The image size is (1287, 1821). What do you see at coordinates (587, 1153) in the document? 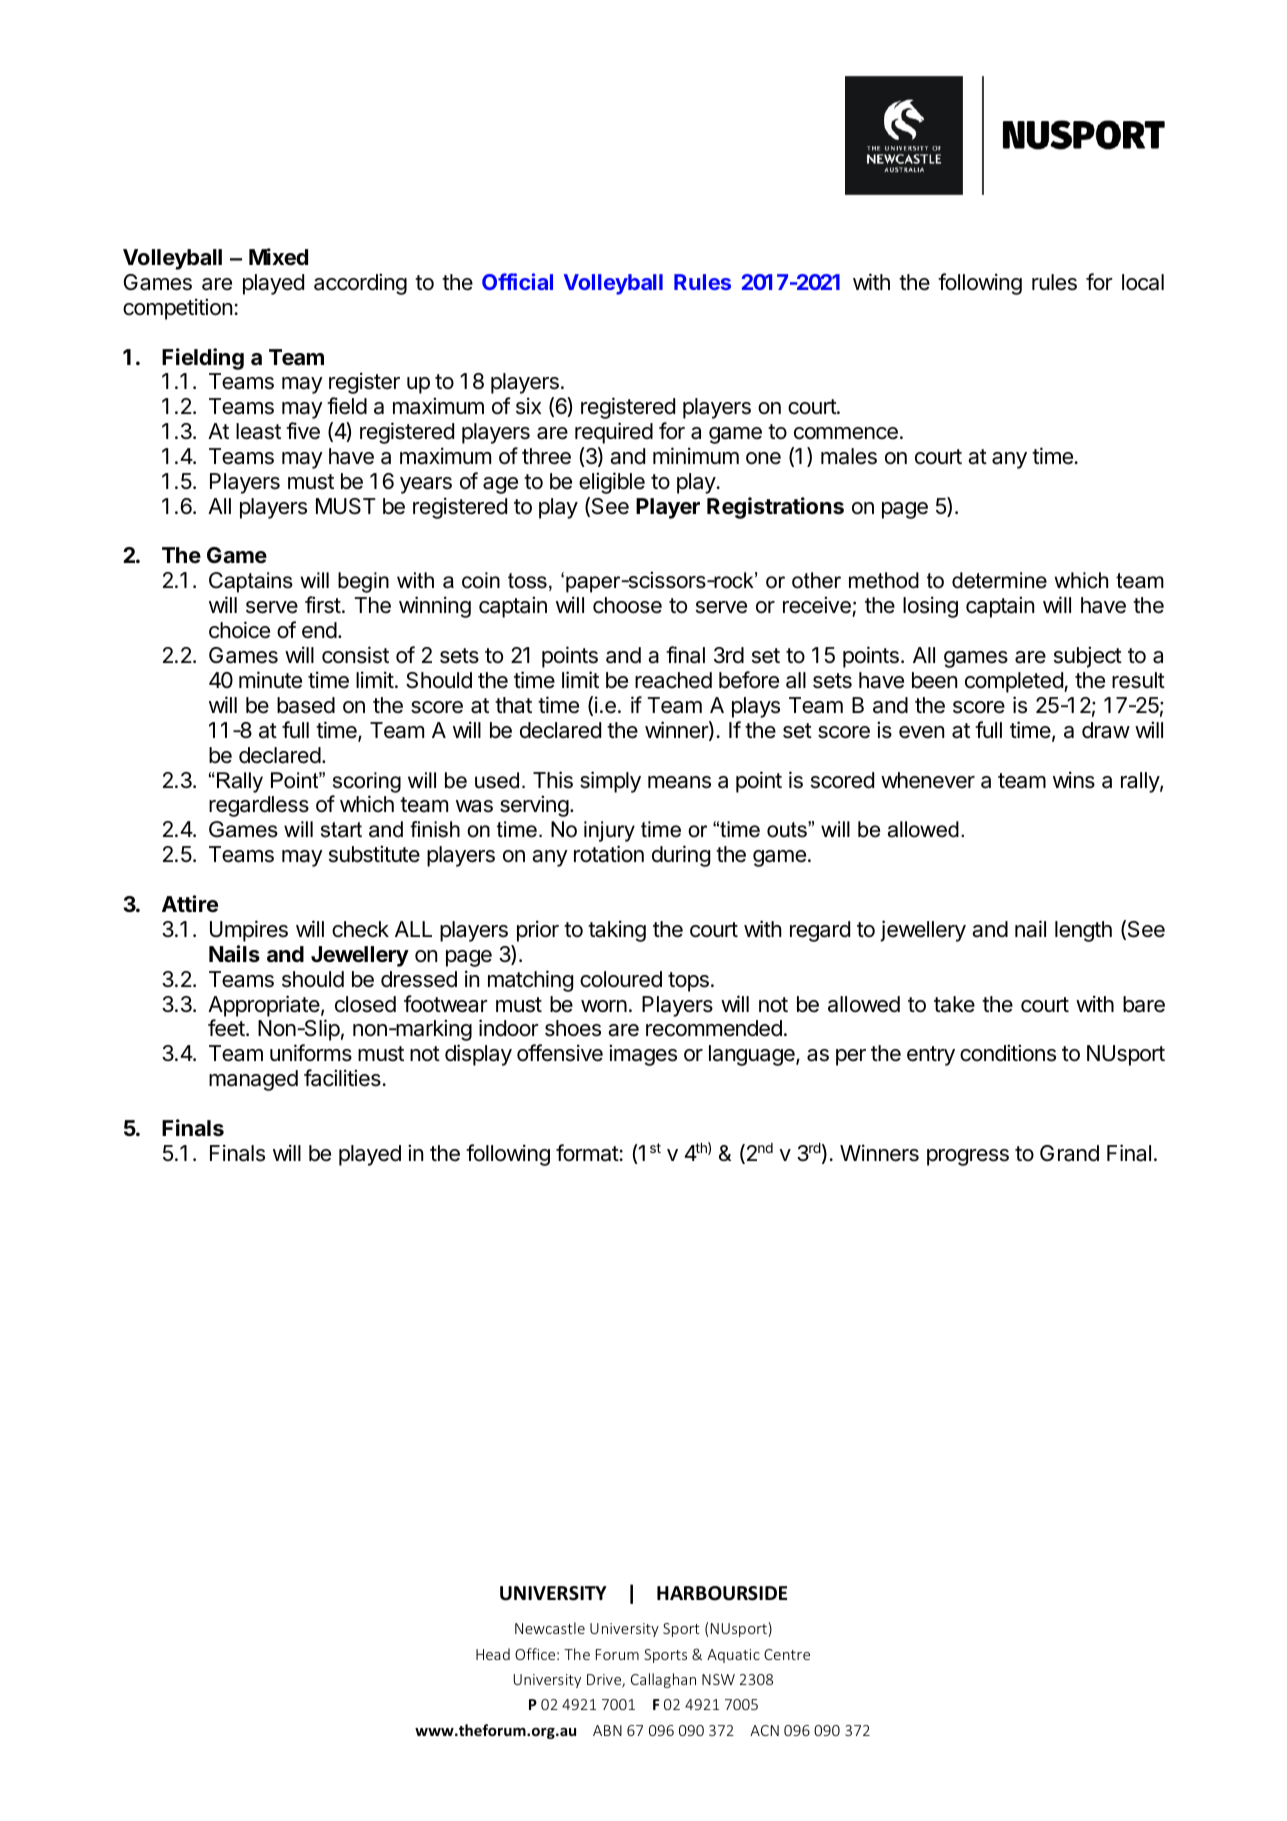
I see `format` at bounding box center [587, 1153].
